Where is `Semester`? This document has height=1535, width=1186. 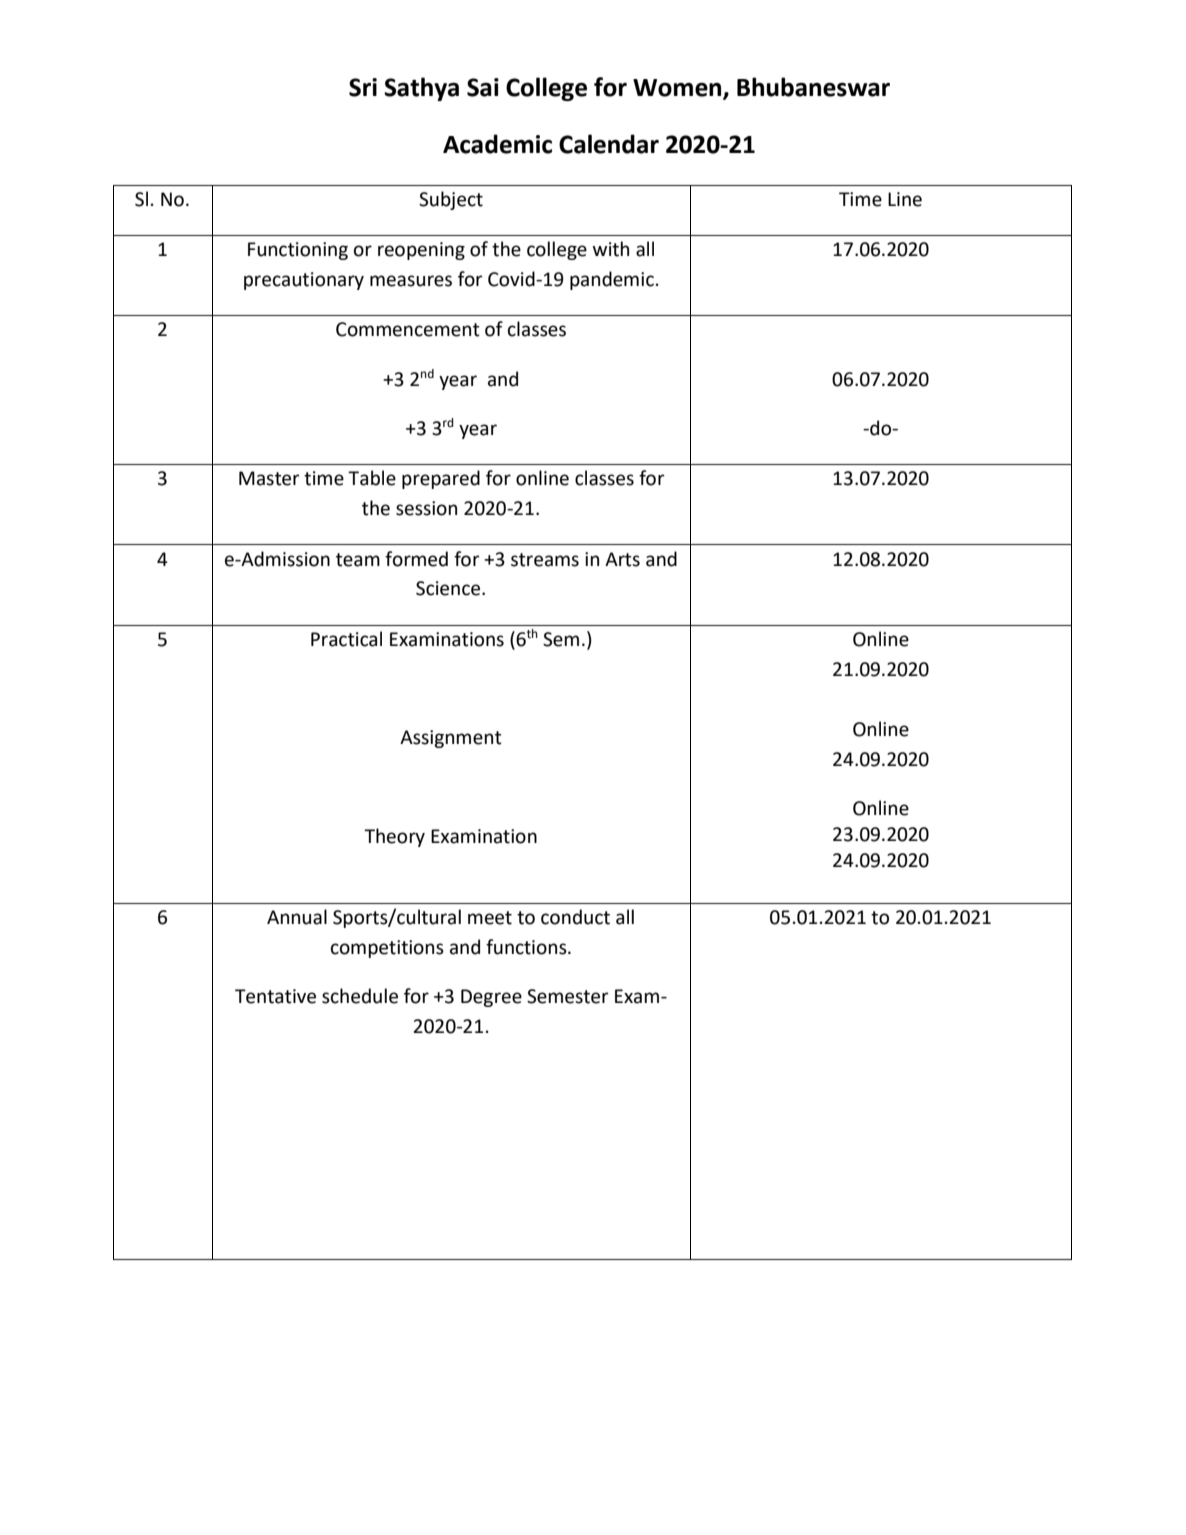
Semester is located at coordinates (568, 996).
